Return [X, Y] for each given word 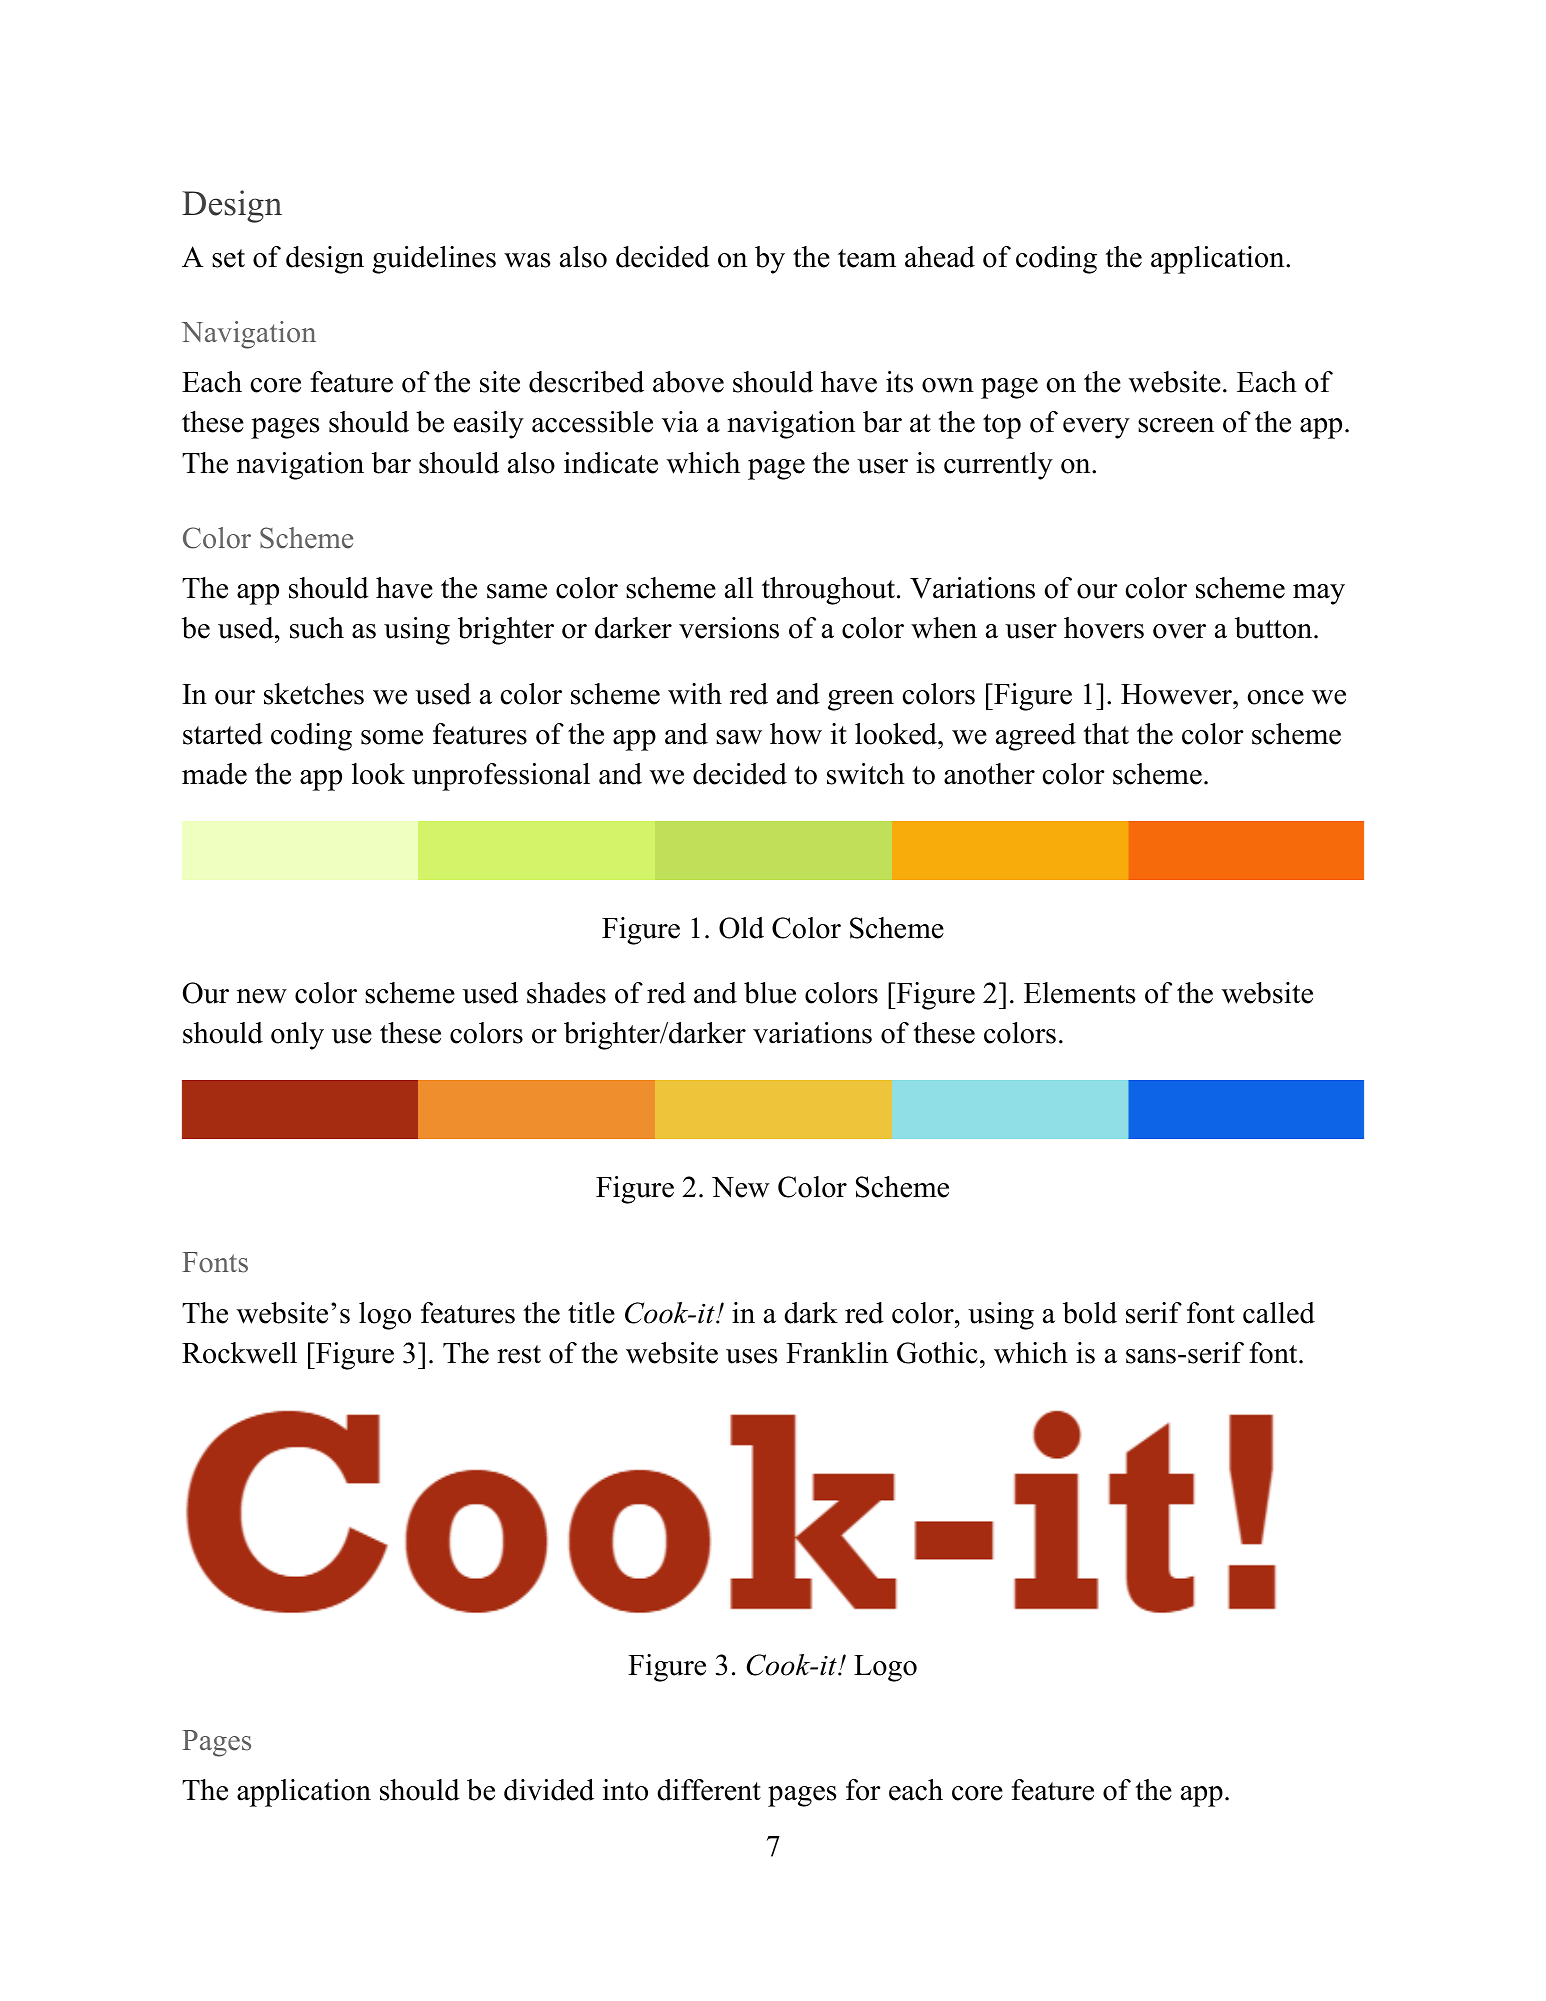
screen [1176, 425]
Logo [885, 1668]
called [1279, 1313]
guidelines [434, 260]
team [867, 258]
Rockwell [239, 1353]
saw [739, 737]
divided [549, 1790]
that [1106, 734]
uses [752, 1356]
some [392, 737]
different [709, 1790]
